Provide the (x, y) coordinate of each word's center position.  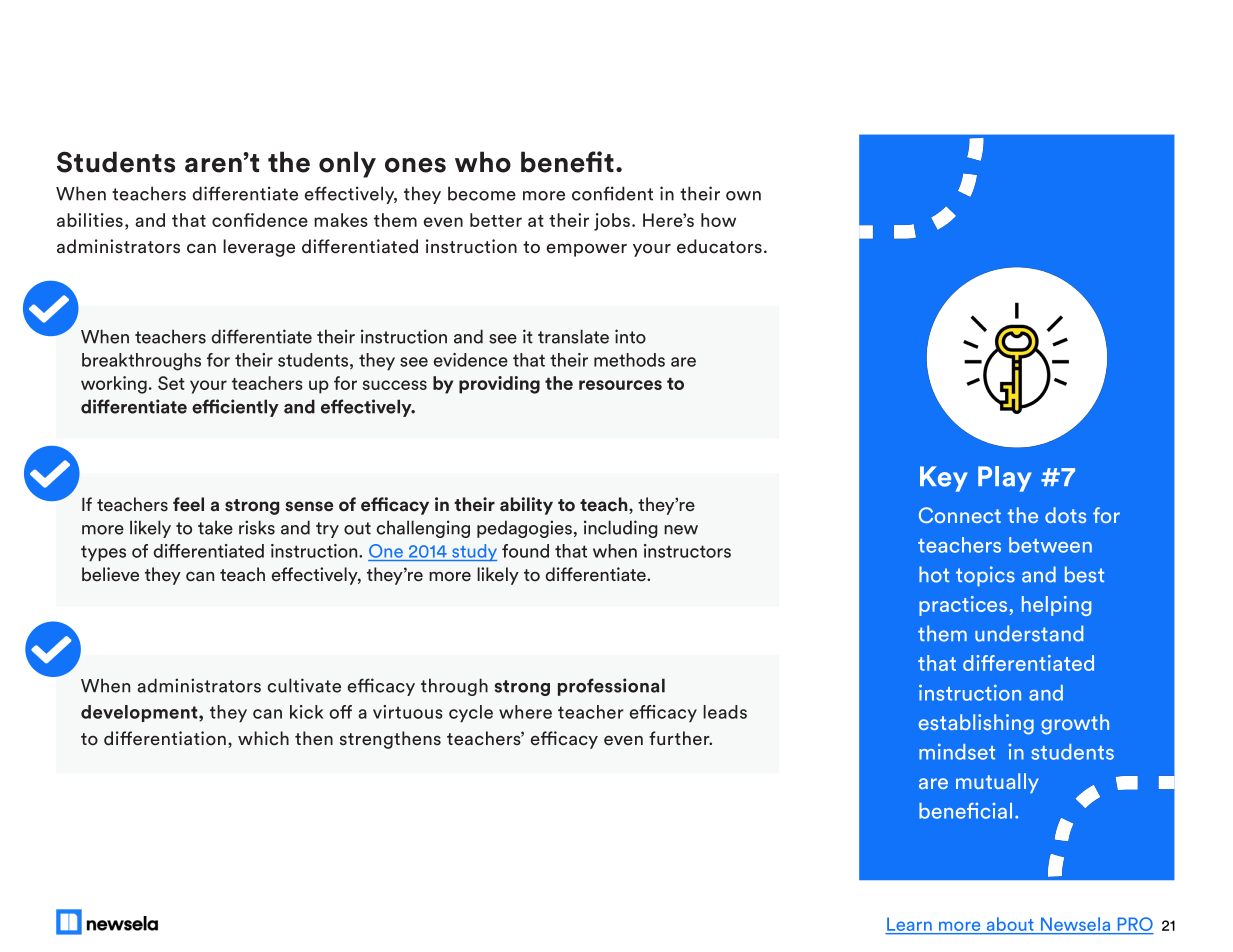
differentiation (165, 738)
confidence (260, 220)
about (1010, 924)
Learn (909, 924)
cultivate (304, 685)
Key (944, 479)
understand (1029, 633)
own (743, 196)
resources (620, 385)
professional (611, 687)
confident (612, 193)
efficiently (235, 408)
